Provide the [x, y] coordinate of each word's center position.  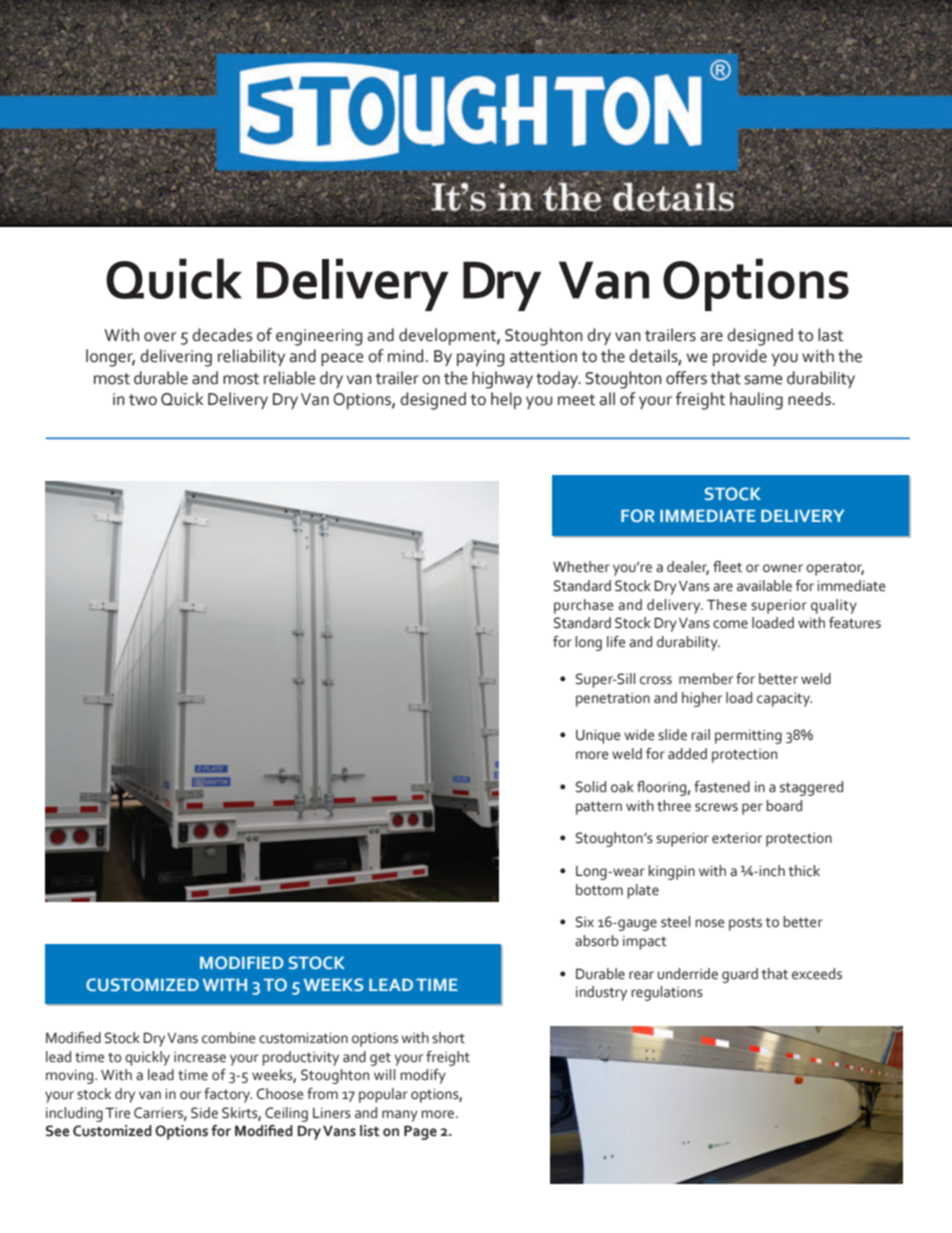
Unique [598, 737]
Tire [118, 1113]
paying [480, 358]
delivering [176, 358]
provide [740, 357]
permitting [748, 737]
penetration [613, 700]
